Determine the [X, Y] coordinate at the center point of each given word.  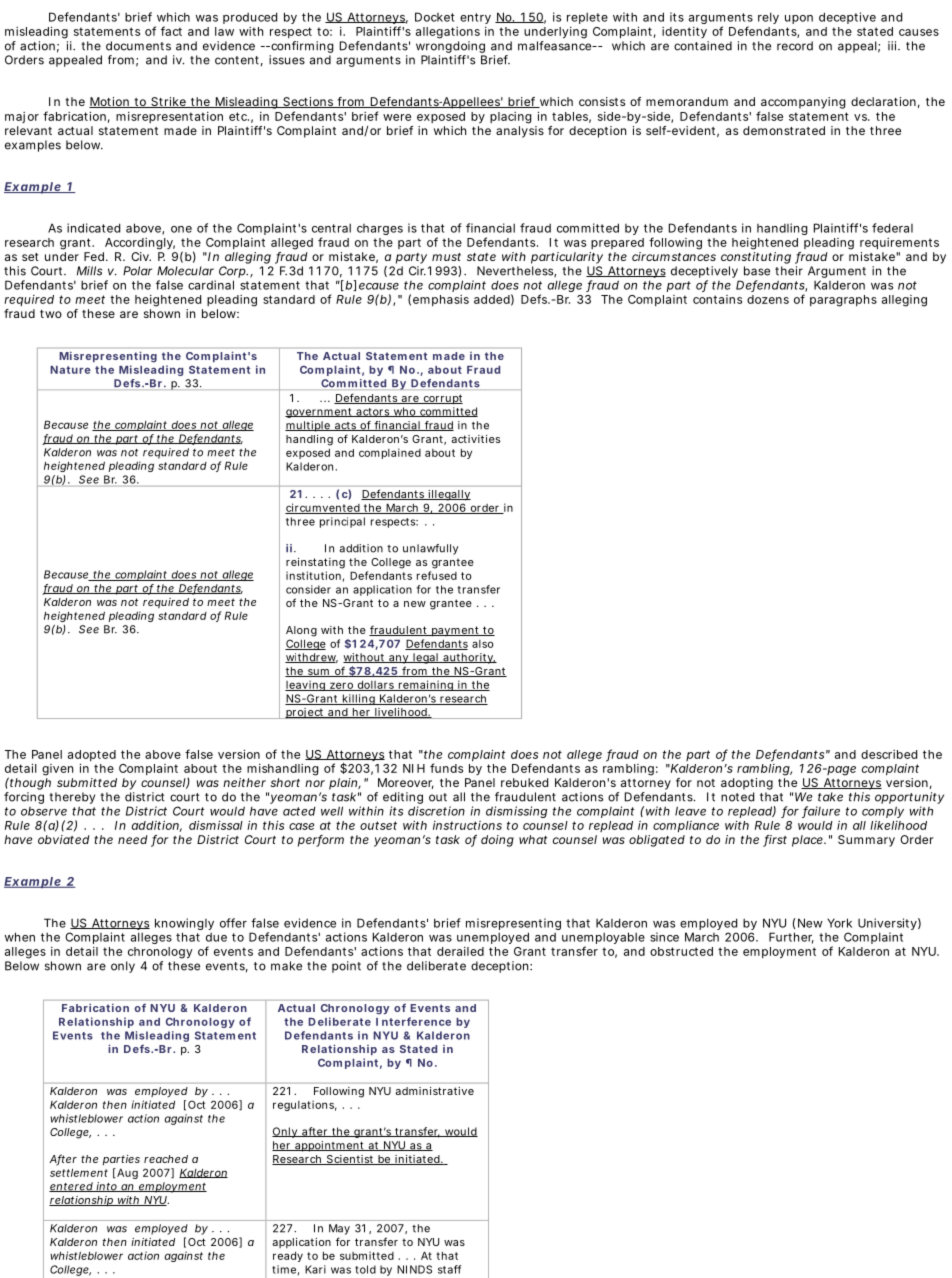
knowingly [184, 925]
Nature [70, 370]
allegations [448, 33]
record [795, 46]
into [107, 1187]
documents [138, 46]
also [483, 644]
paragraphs [843, 301]
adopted [92, 757]
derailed [460, 951]
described [889, 754]
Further [791, 938]
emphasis [441, 300]
